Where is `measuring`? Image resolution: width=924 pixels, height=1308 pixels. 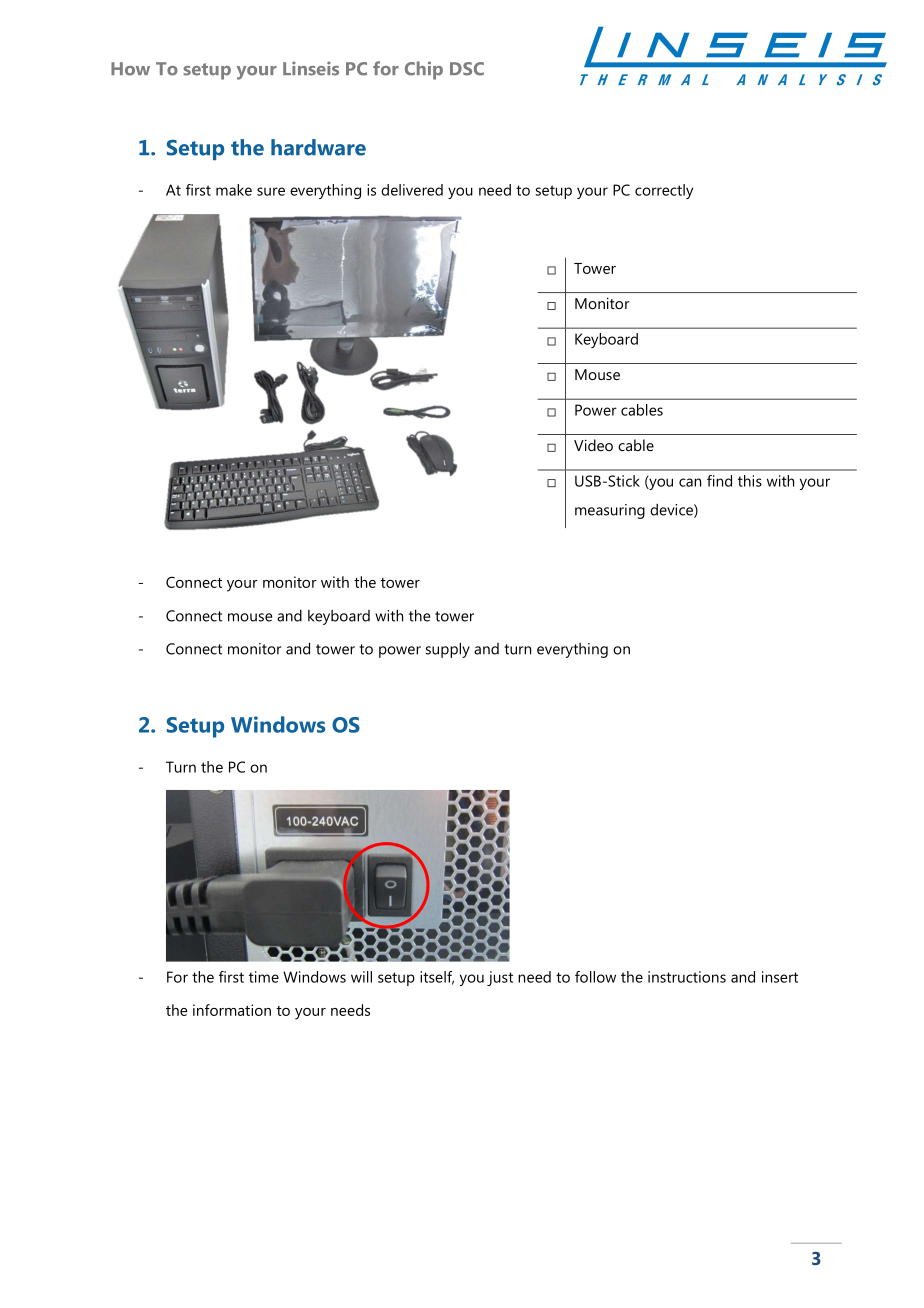
measuring is located at coordinates (610, 511).
